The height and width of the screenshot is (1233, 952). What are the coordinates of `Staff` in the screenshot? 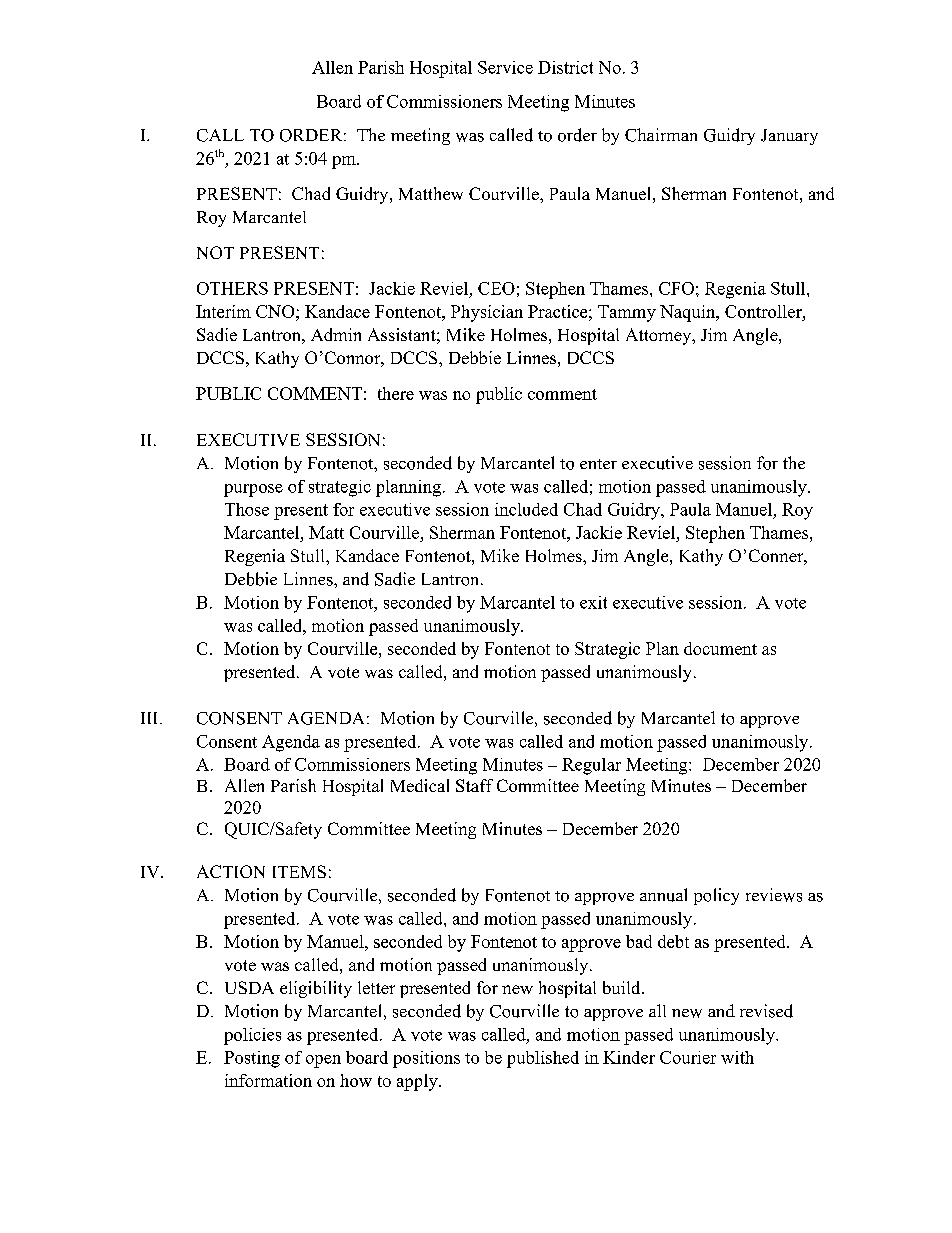 It's located at (474, 785).
